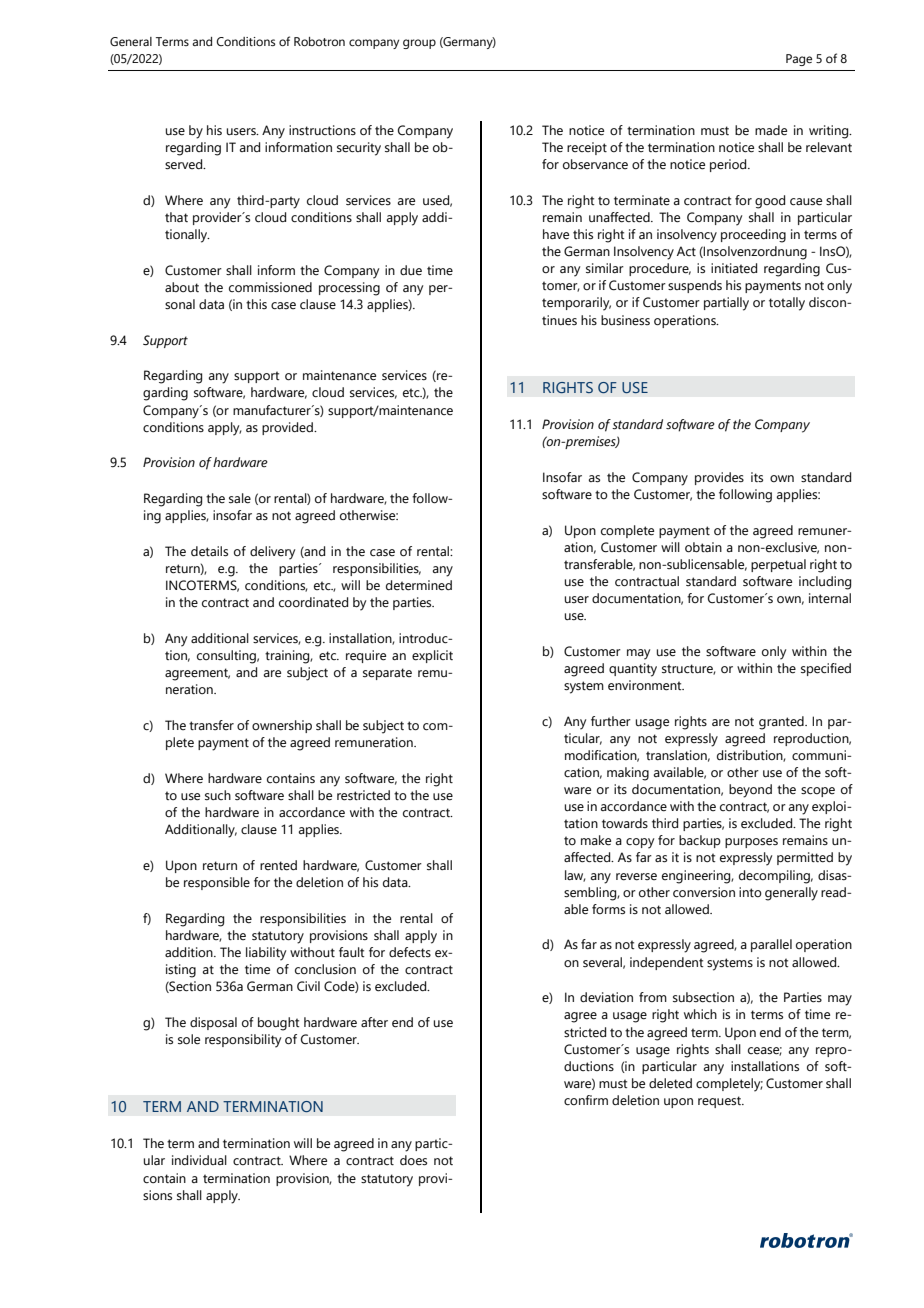  Describe the element at coordinates (576, 304) in the image. I see `temporarily` at that location.
